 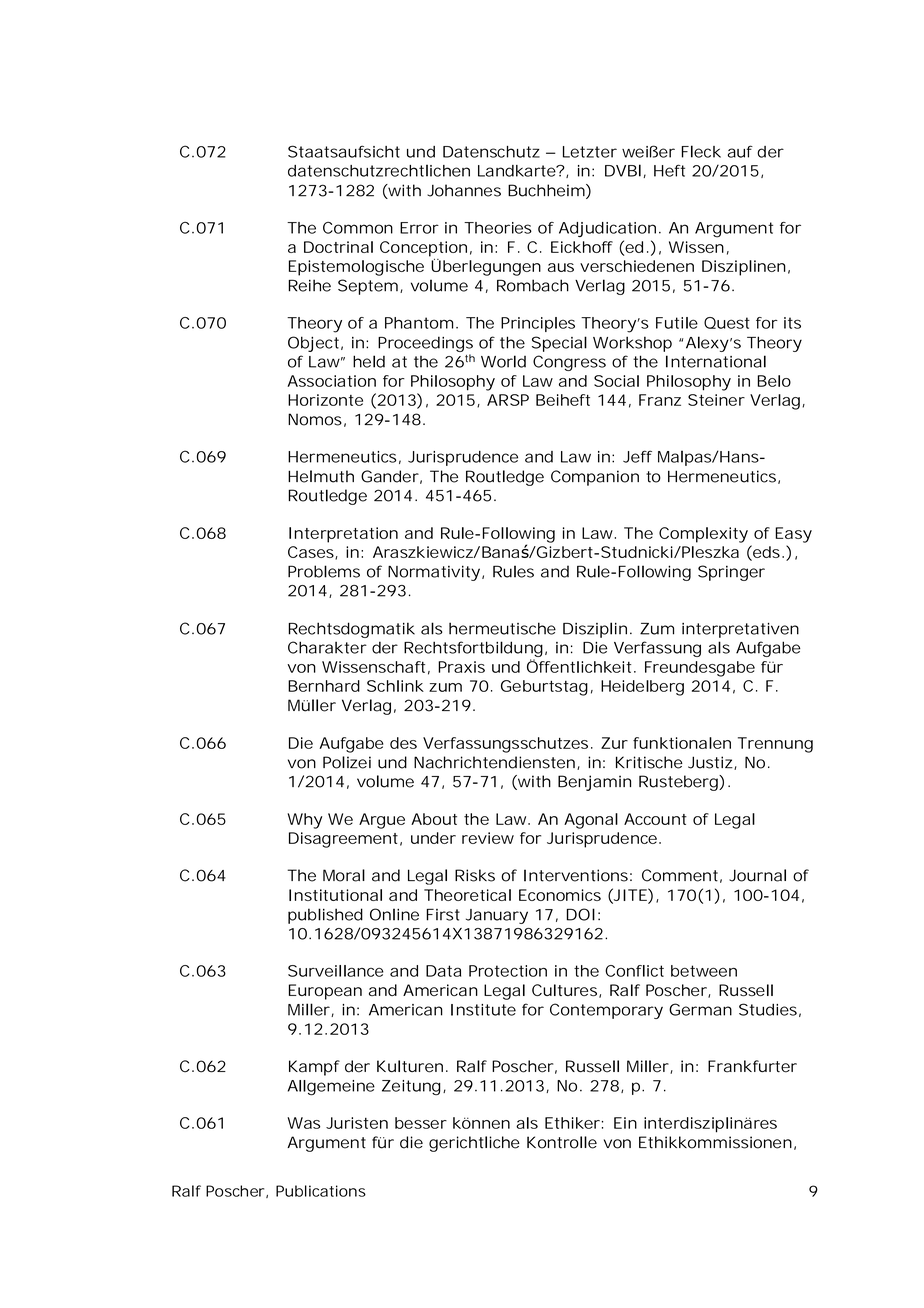 I want to click on Interpretation, so click(x=343, y=535).
